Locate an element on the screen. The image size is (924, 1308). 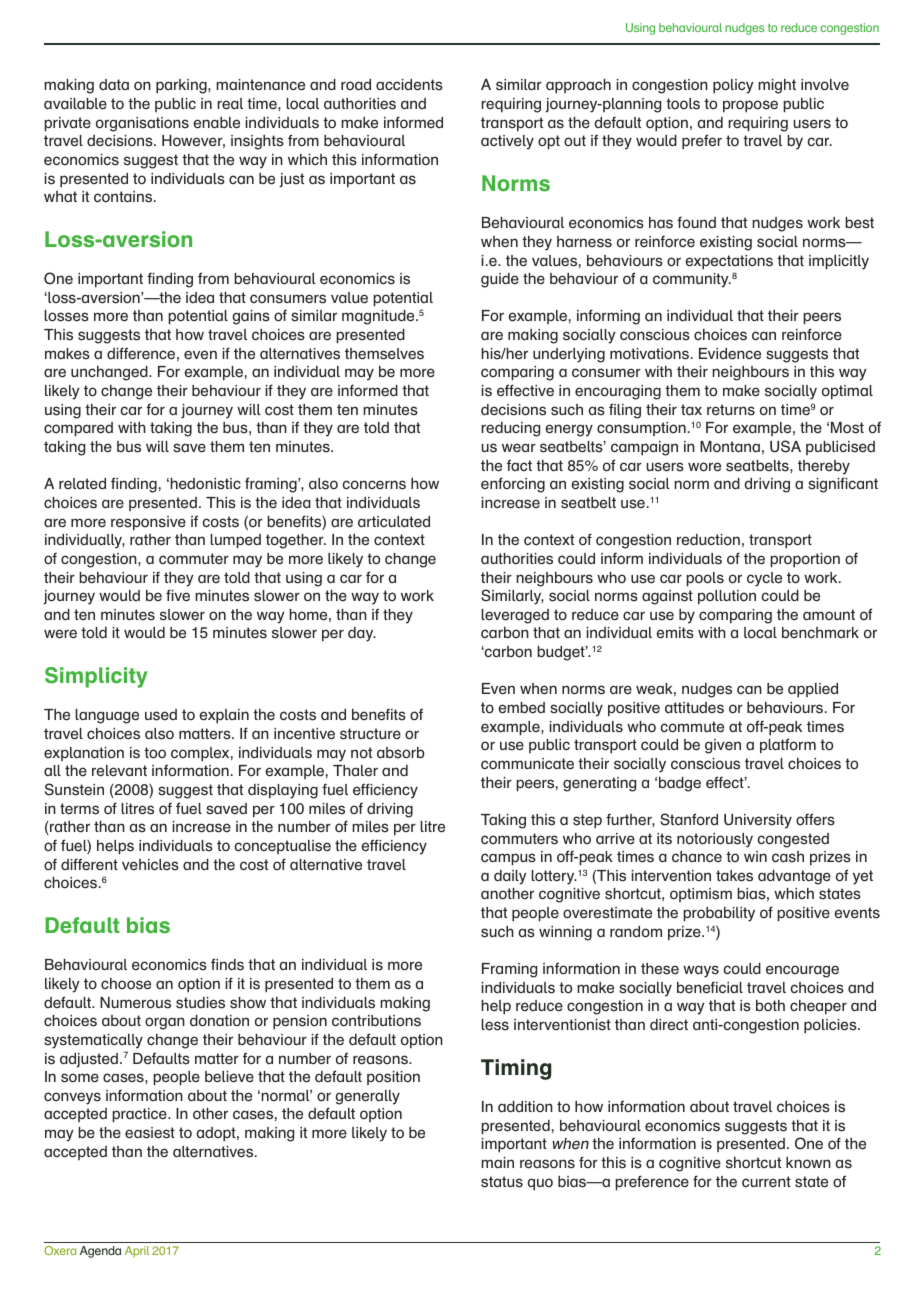
vehicles is located at coordinates (150, 865).
